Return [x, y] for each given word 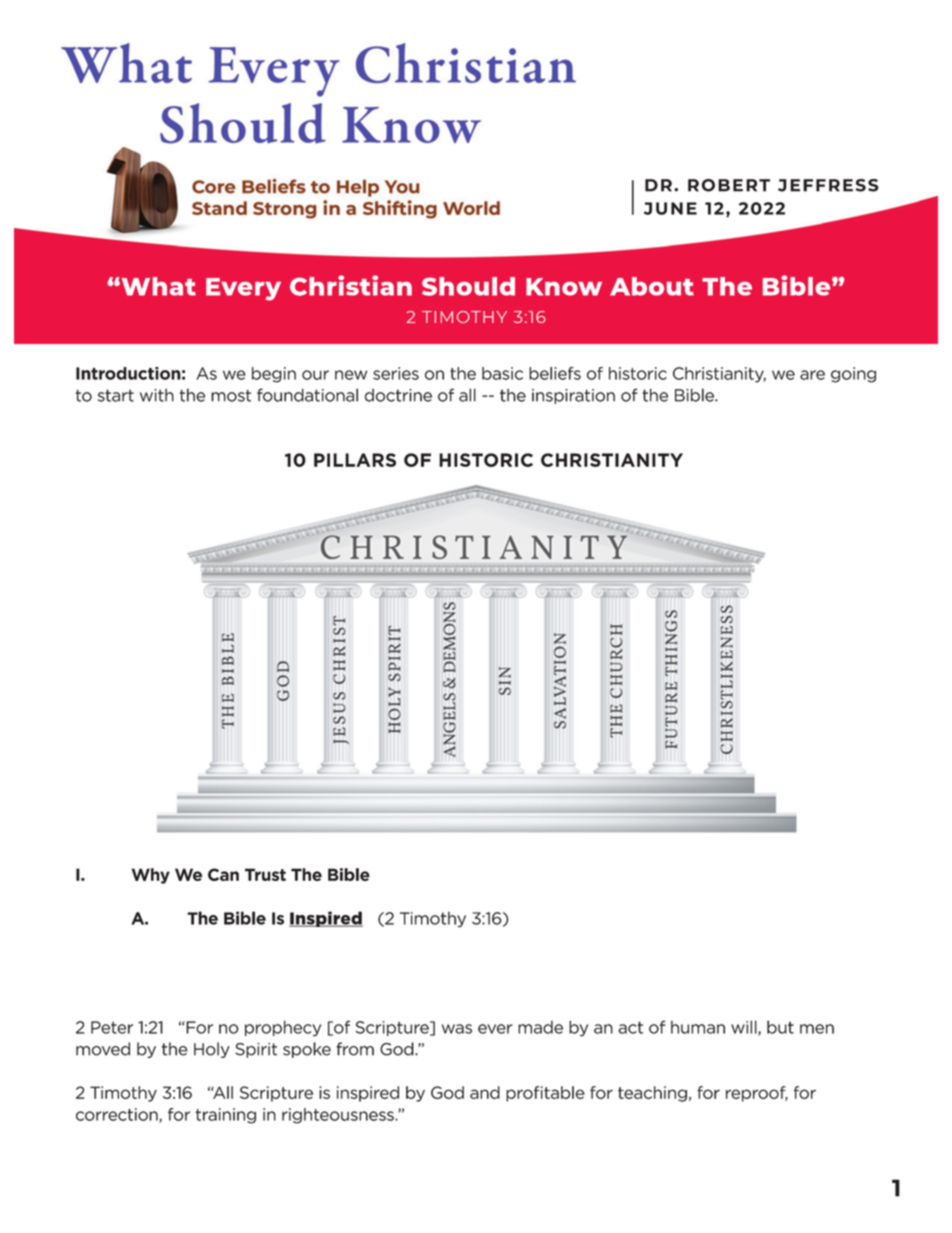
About [652, 286]
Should [468, 286]
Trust [265, 874]
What [157, 286]
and [485, 1092]
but [780, 1027]
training [225, 1116]
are [812, 375]
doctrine [398, 395]
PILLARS [355, 460]
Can [223, 874]
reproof [757, 1094]
